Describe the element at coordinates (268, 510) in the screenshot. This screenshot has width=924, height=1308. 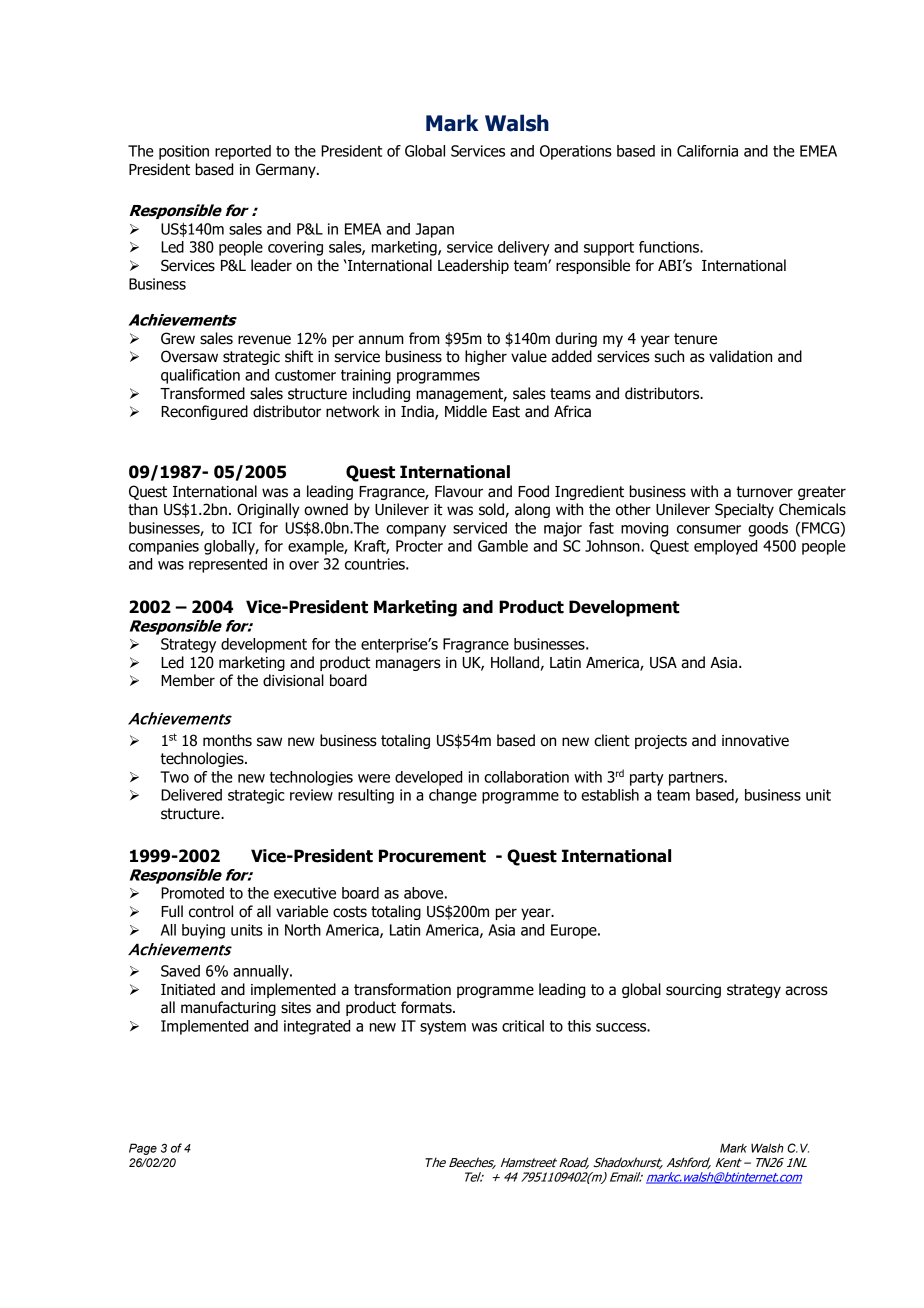
I see `Originally` at that location.
